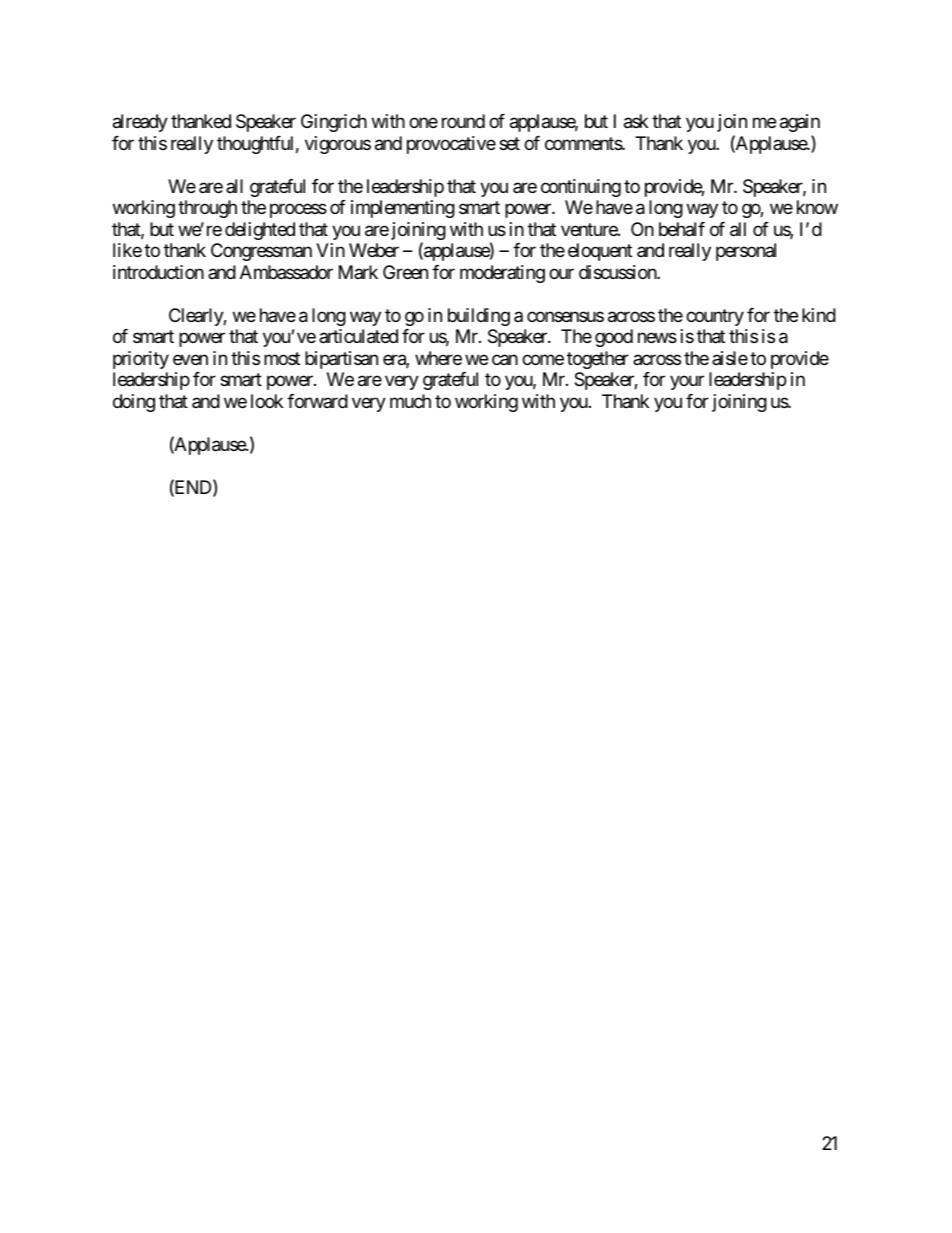 The image size is (952, 1233). What do you see at coordinates (682, 229) in the image?
I see `behalf` at bounding box center [682, 229].
